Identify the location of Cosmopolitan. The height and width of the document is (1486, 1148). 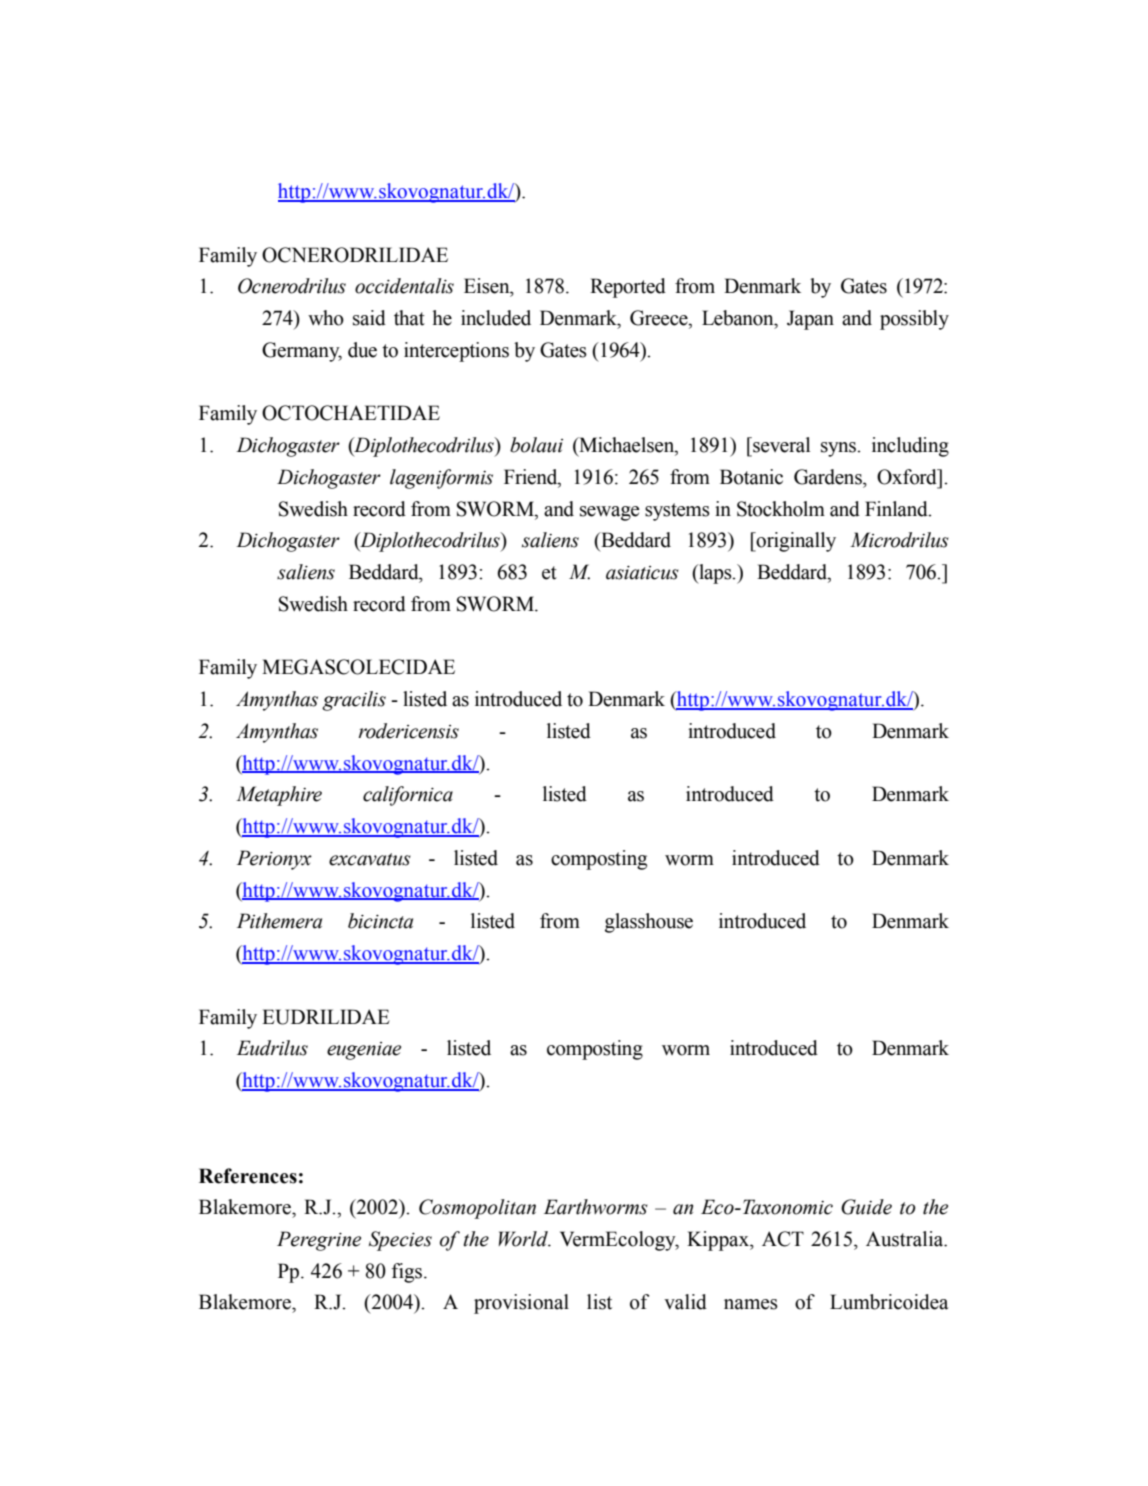
(477, 1209).
